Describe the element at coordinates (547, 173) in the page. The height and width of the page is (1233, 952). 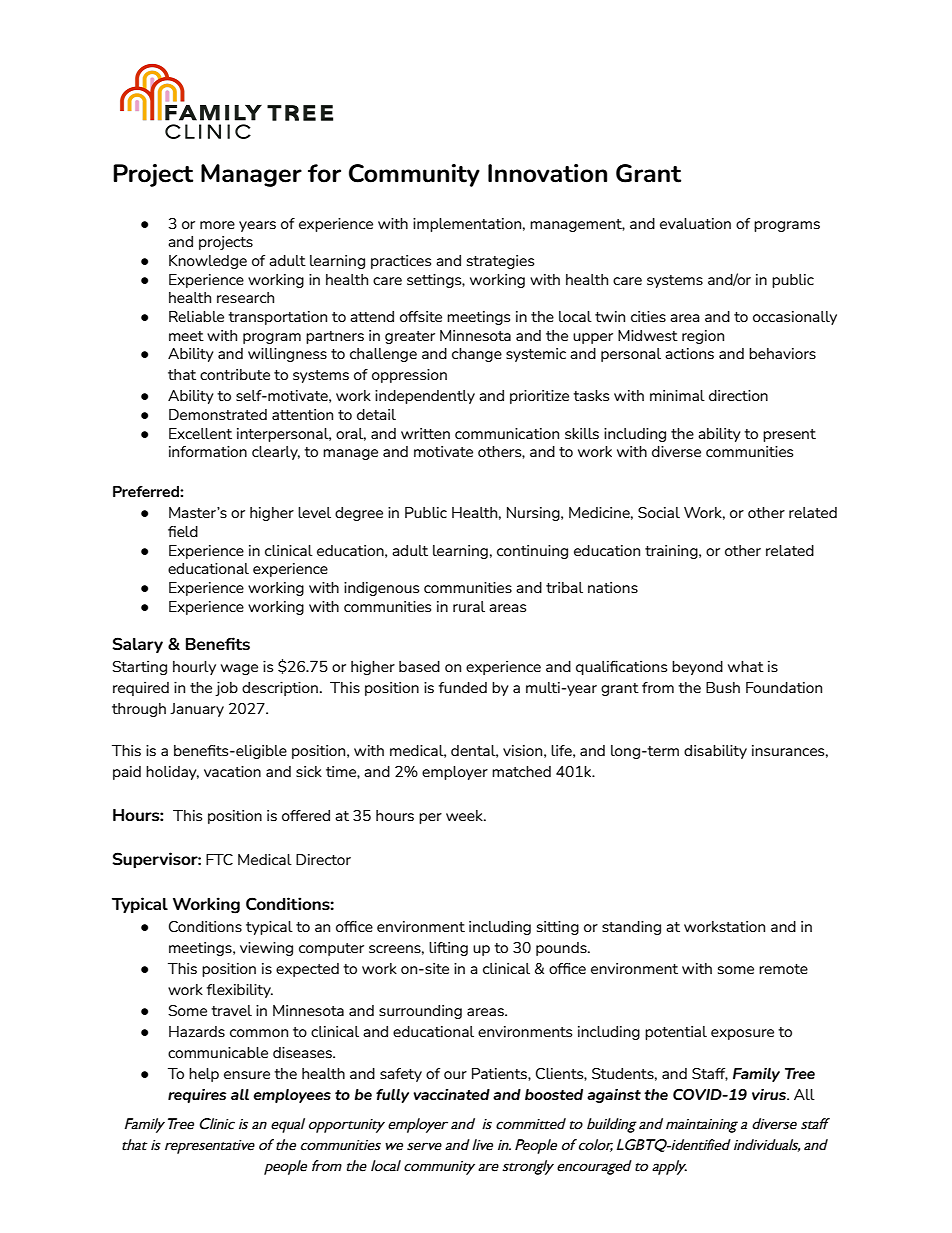
I see `Innovation` at that location.
